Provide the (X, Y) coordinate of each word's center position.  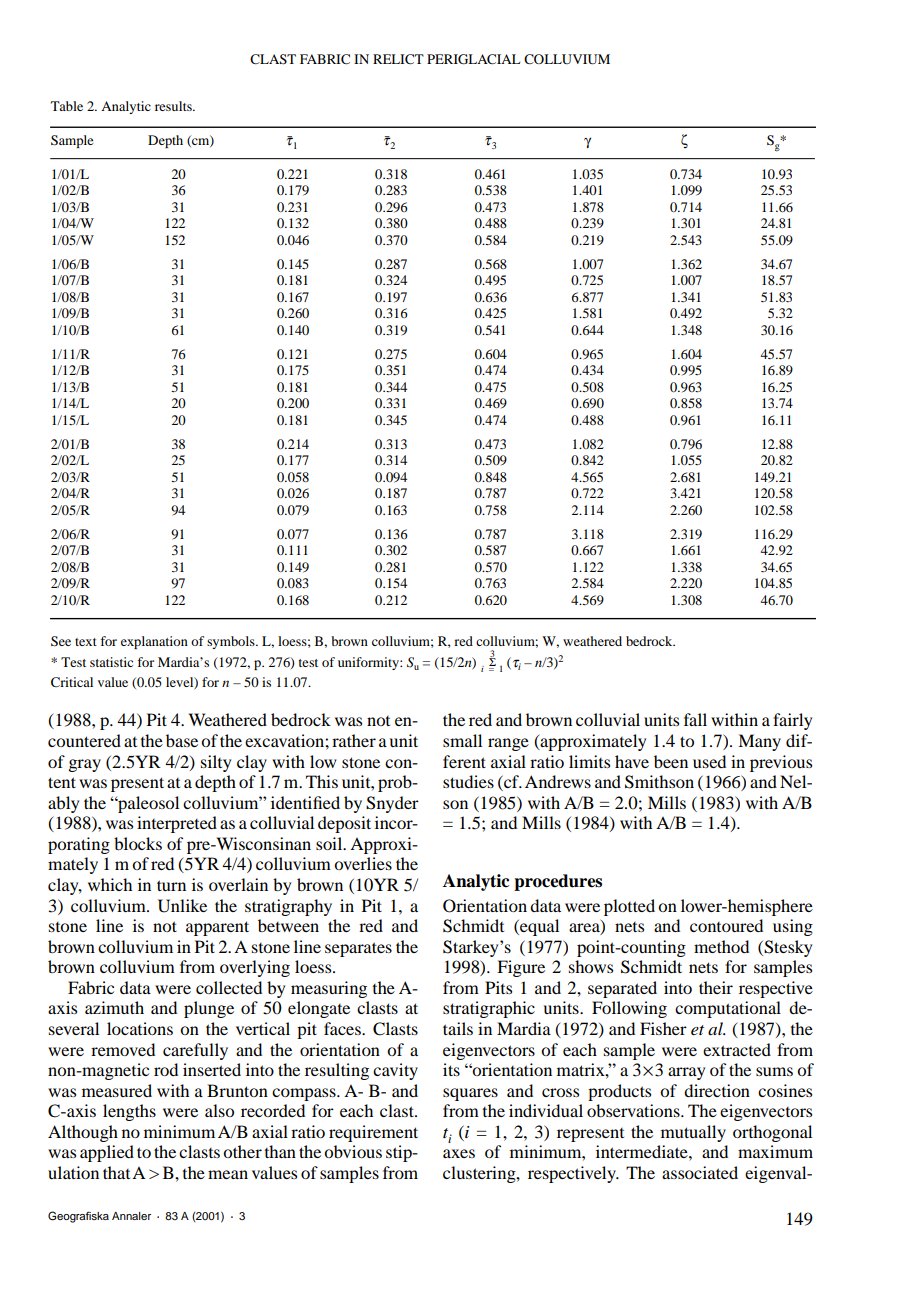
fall (695, 719)
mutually (693, 1133)
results (174, 106)
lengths (129, 1112)
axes (459, 1153)
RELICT (398, 59)
